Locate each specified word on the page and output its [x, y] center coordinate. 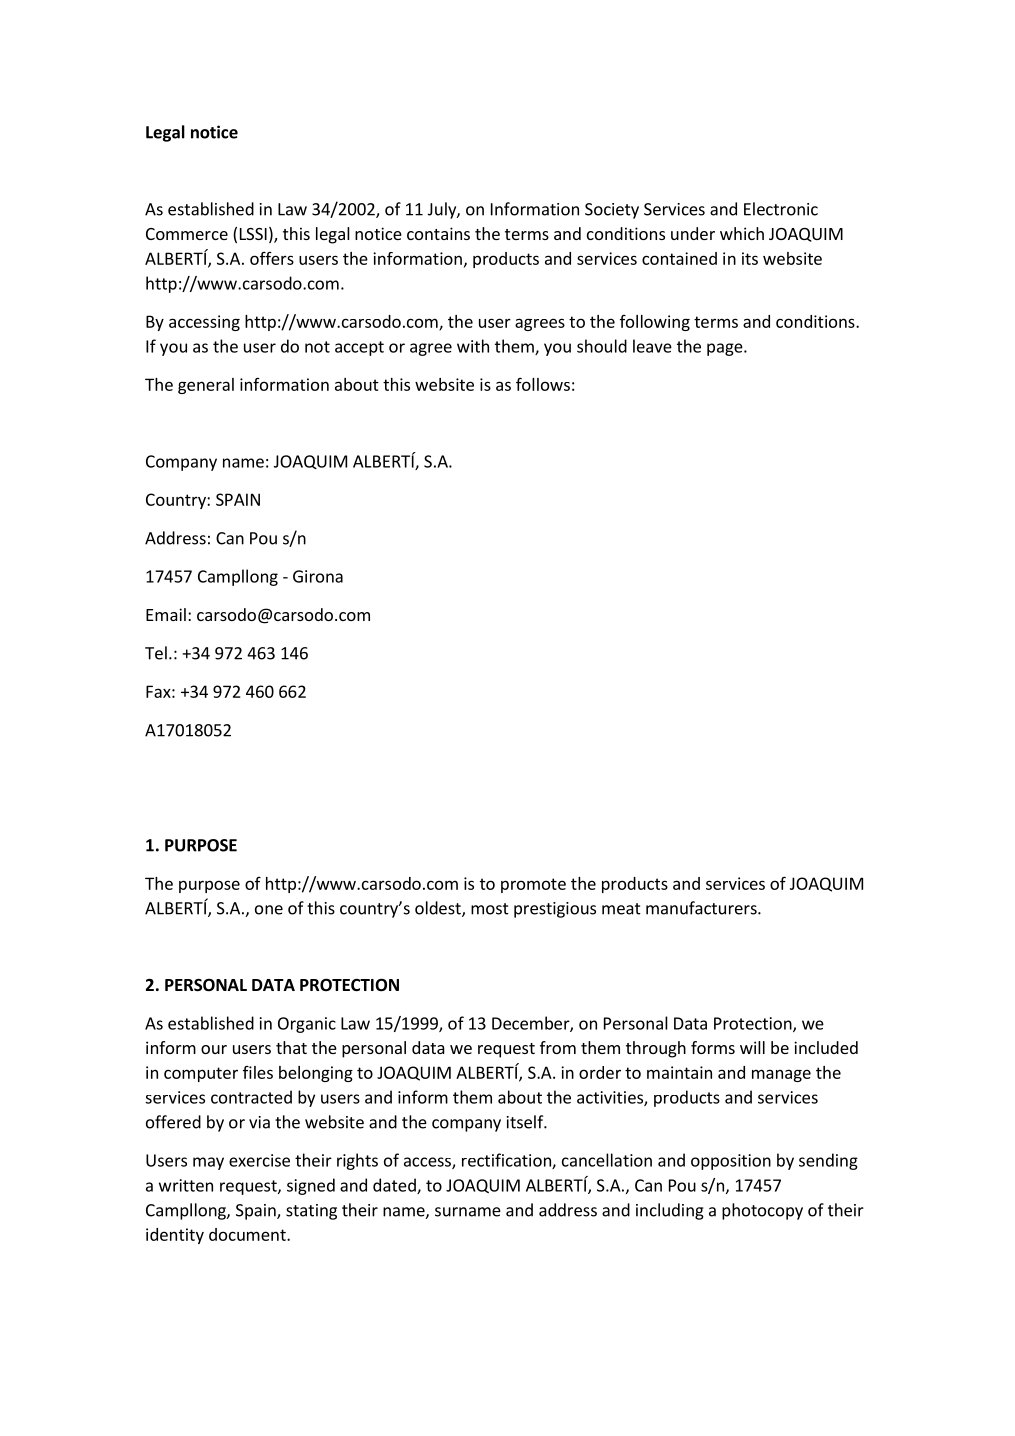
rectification [507, 1161]
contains [438, 233]
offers [272, 258]
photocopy [762, 1211]
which [742, 233]
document [248, 1234]
